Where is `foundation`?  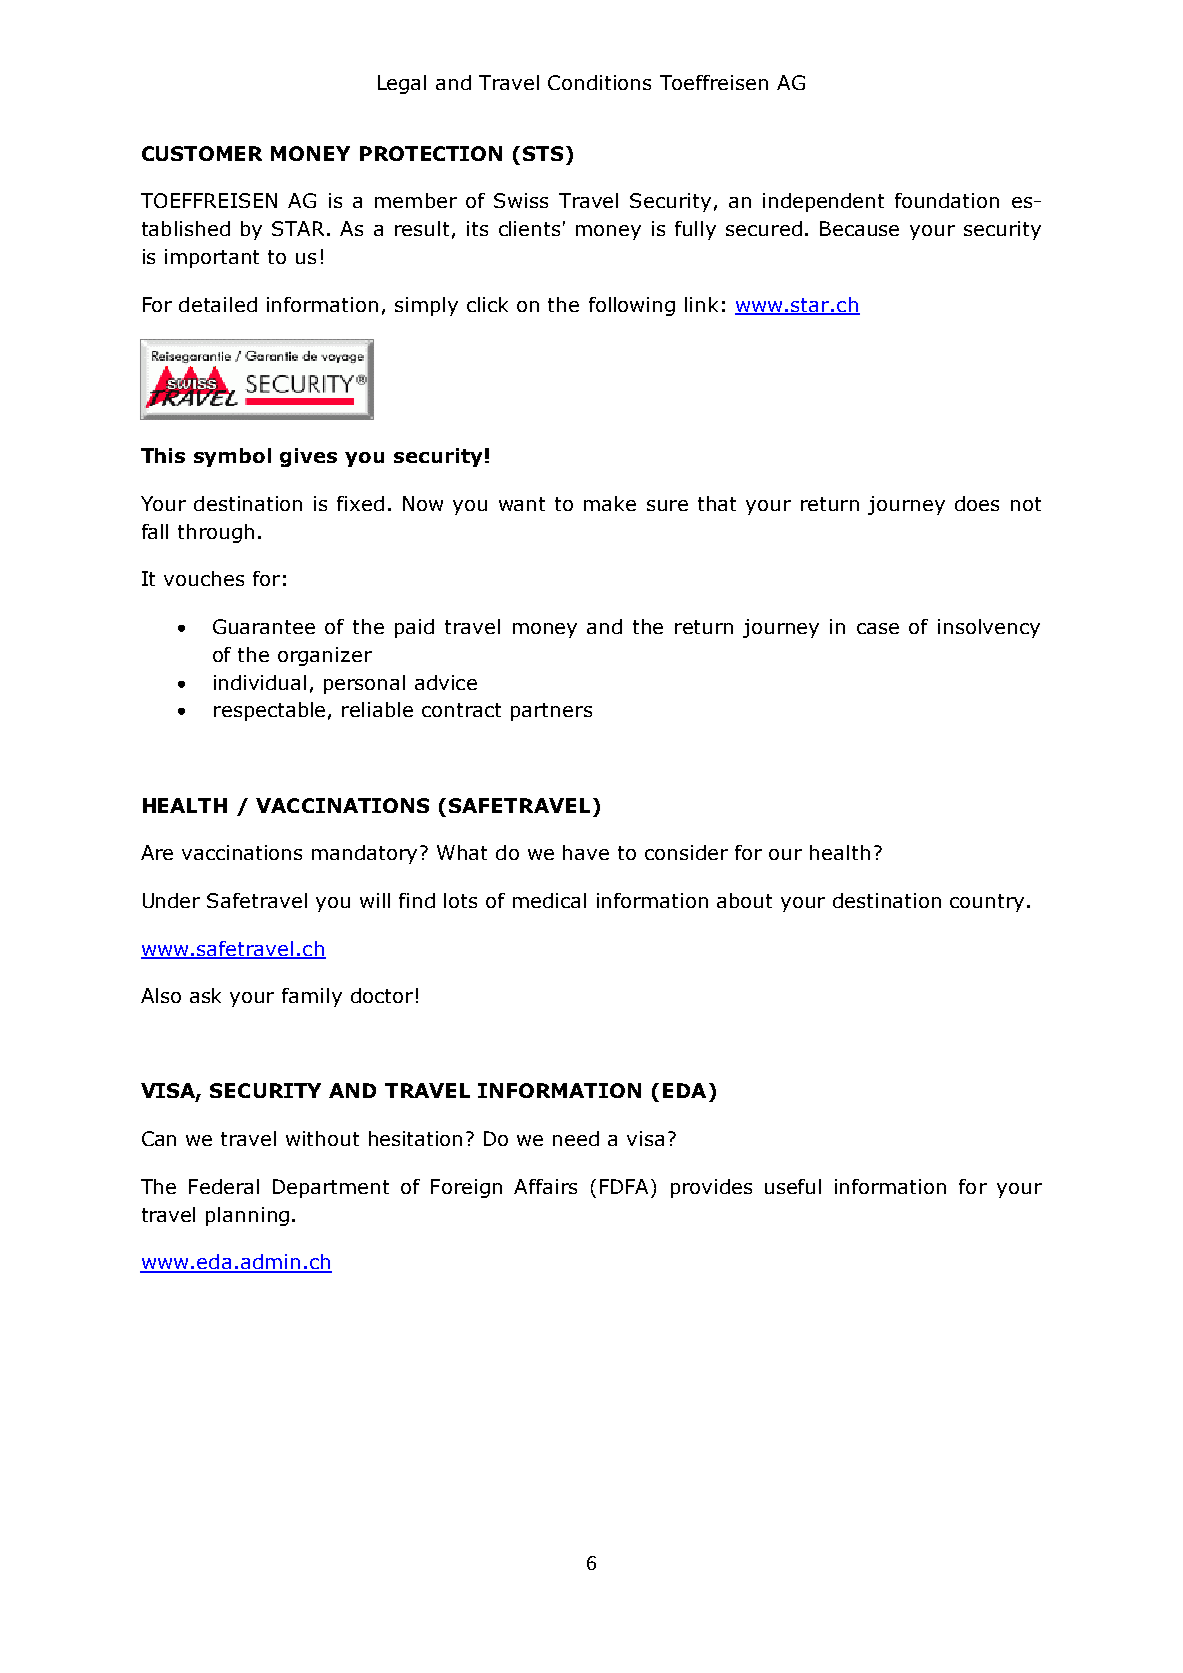 foundation is located at coordinates (947, 200).
